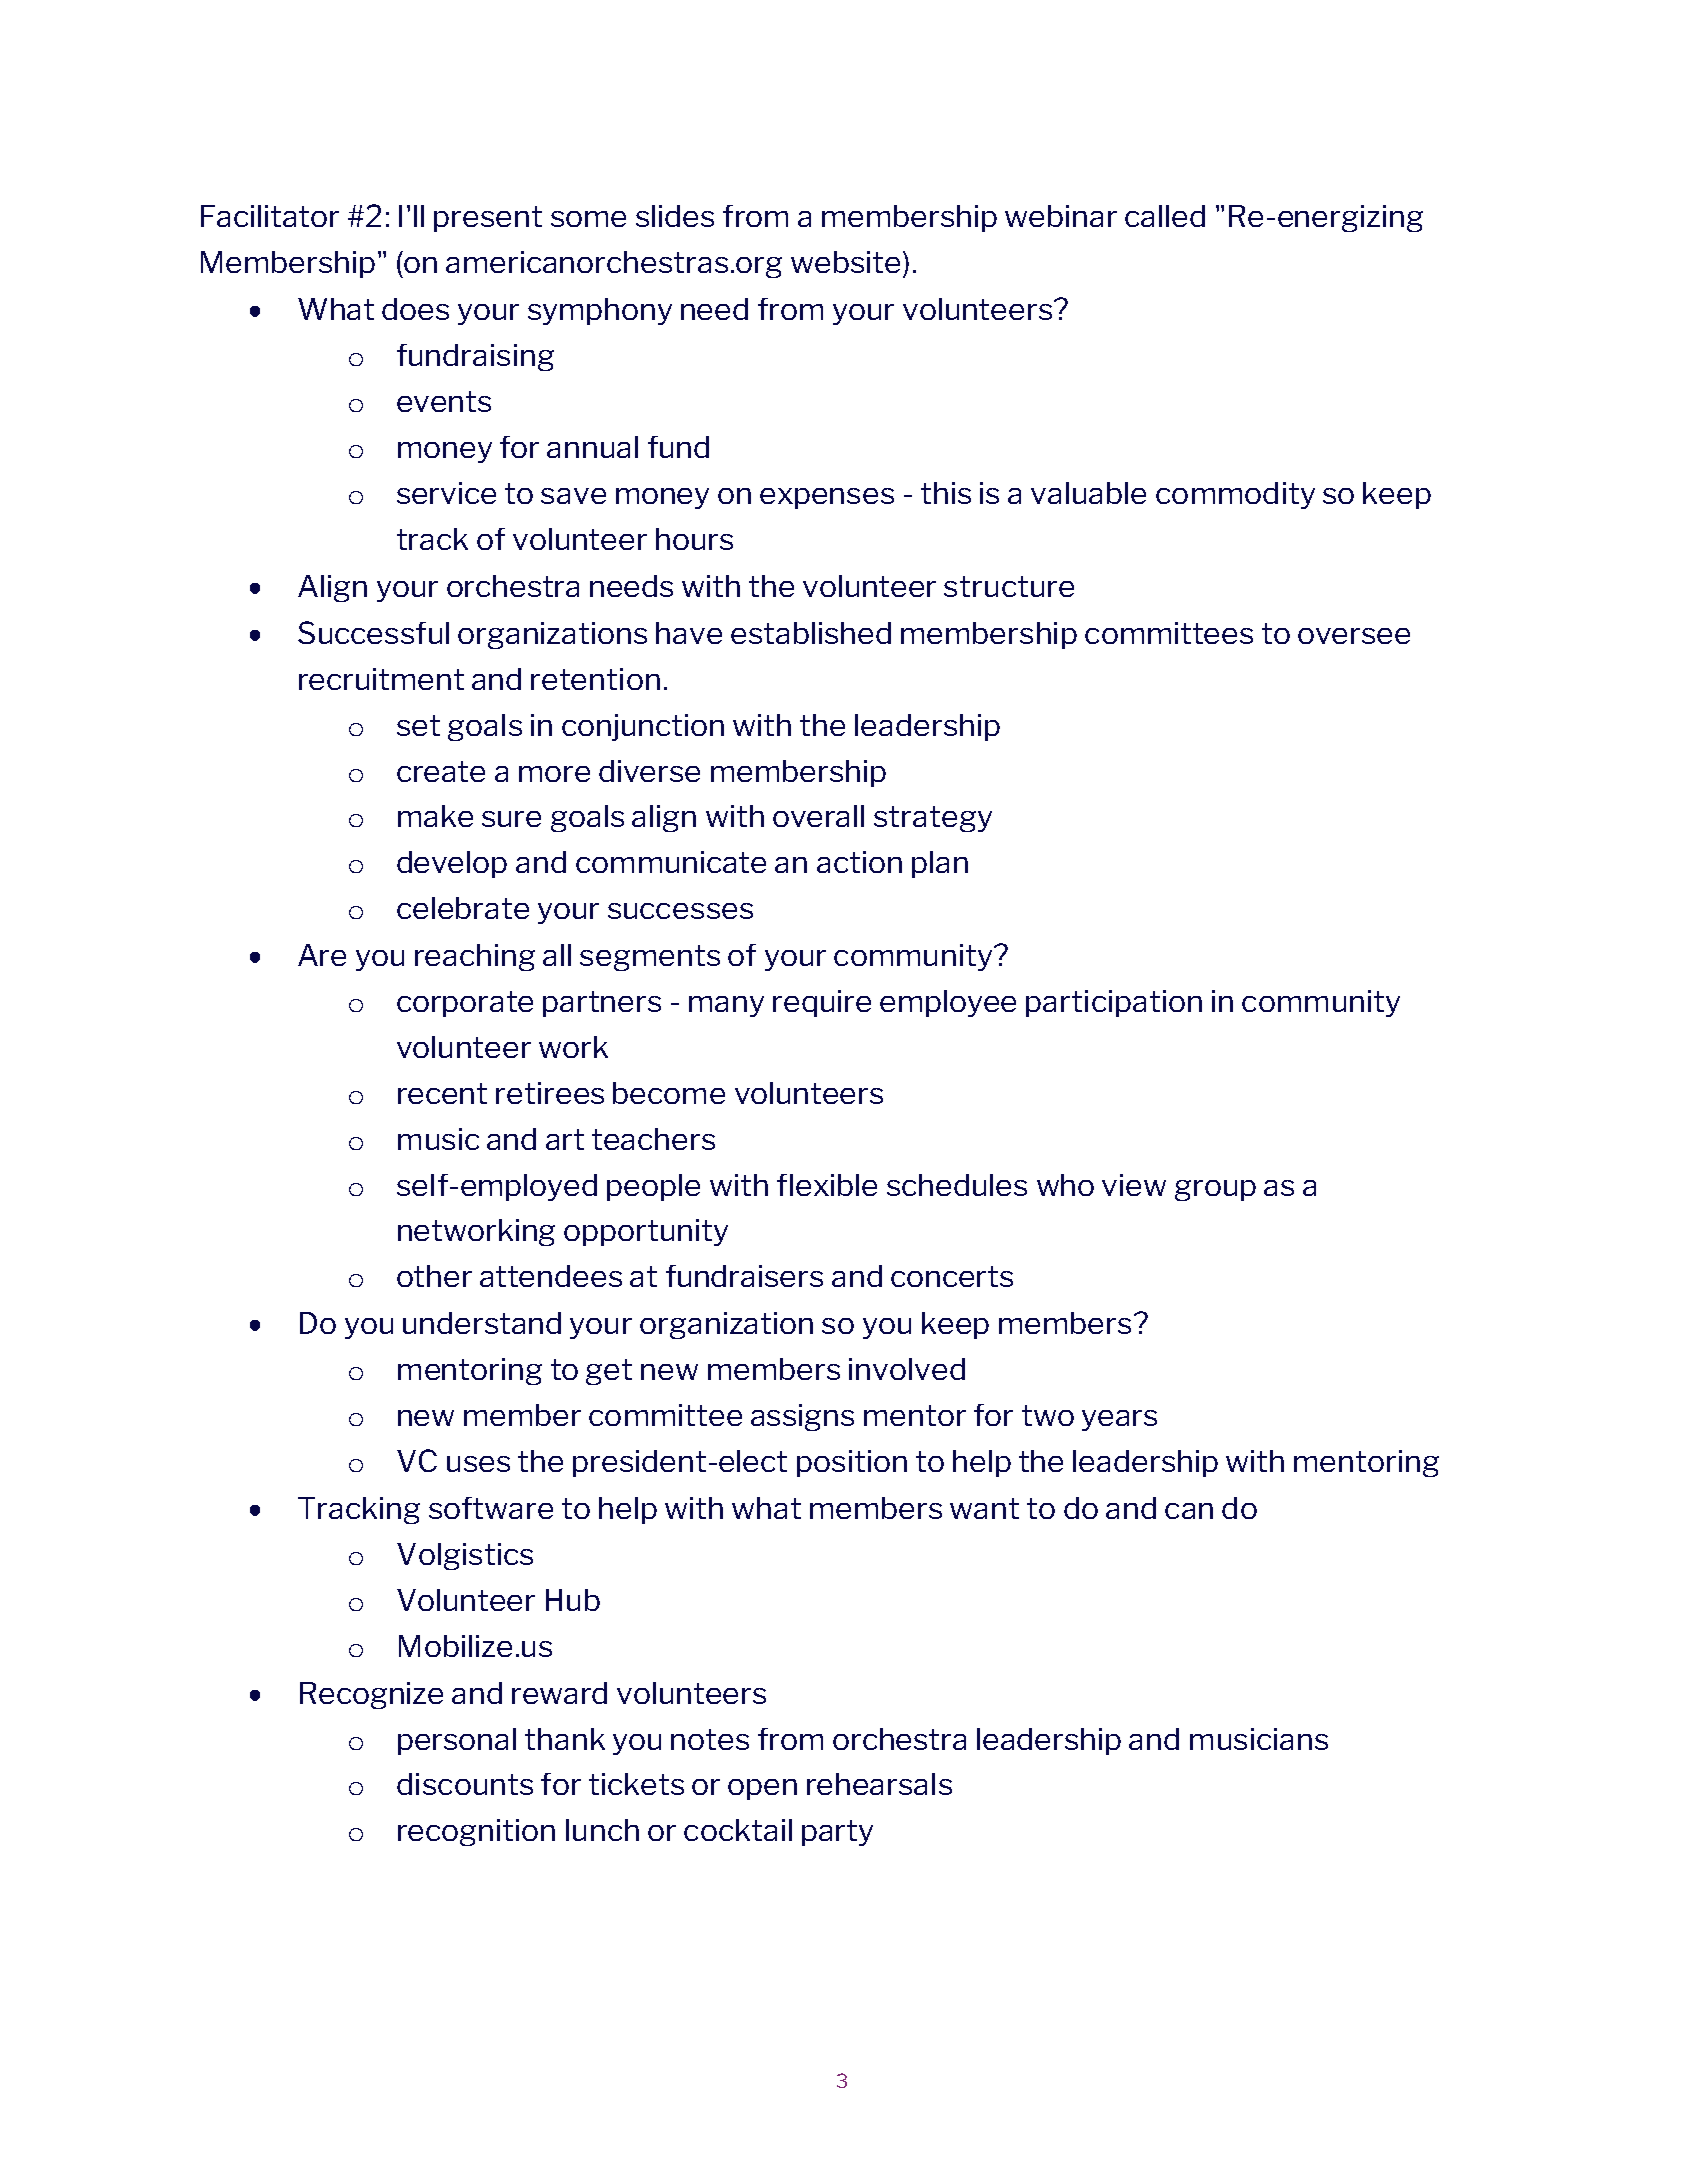  Describe the element at coordinates (1165, 216) in the image. I see `called` at that location.
